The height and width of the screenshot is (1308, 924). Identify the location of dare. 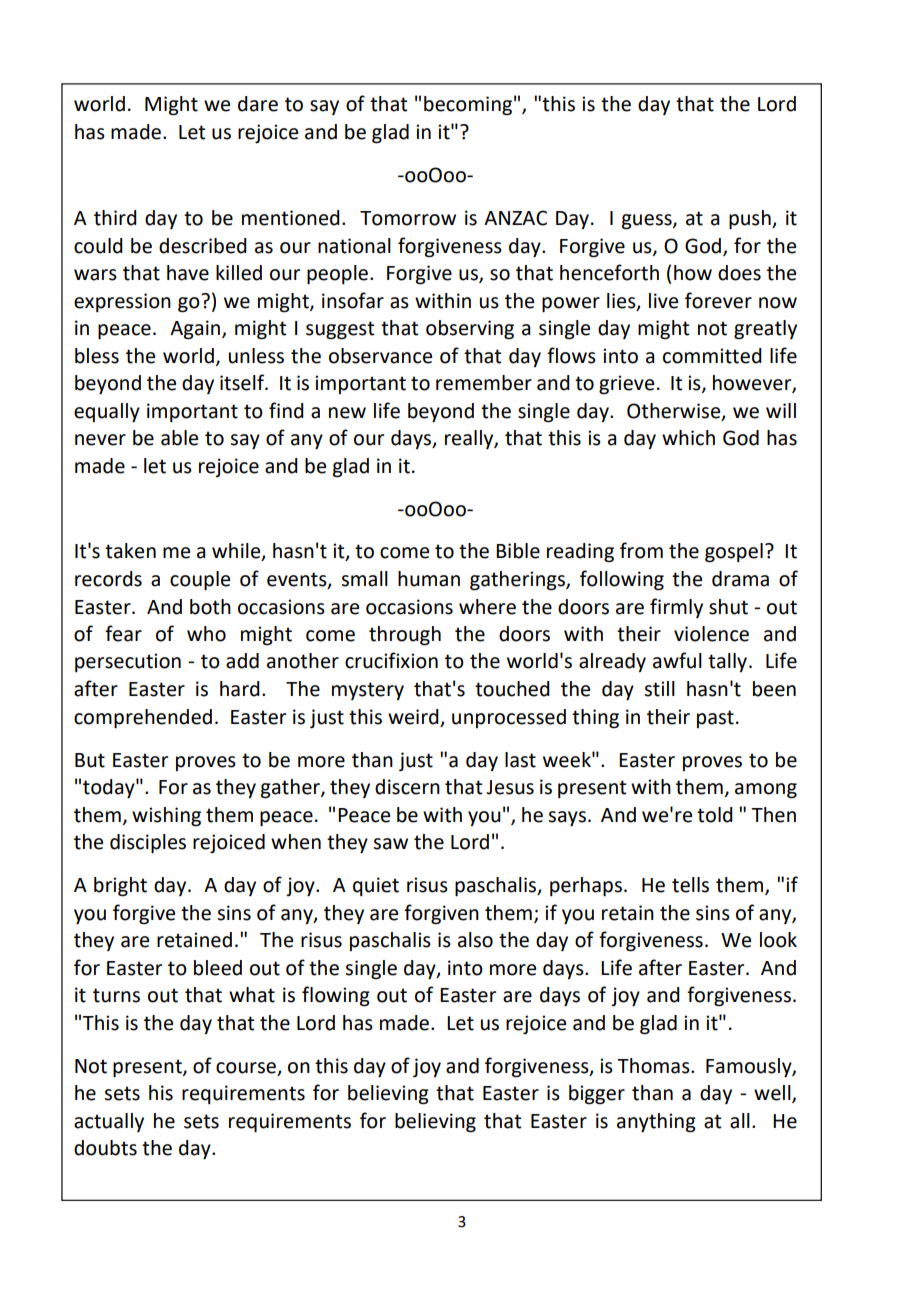
(258, 104).
